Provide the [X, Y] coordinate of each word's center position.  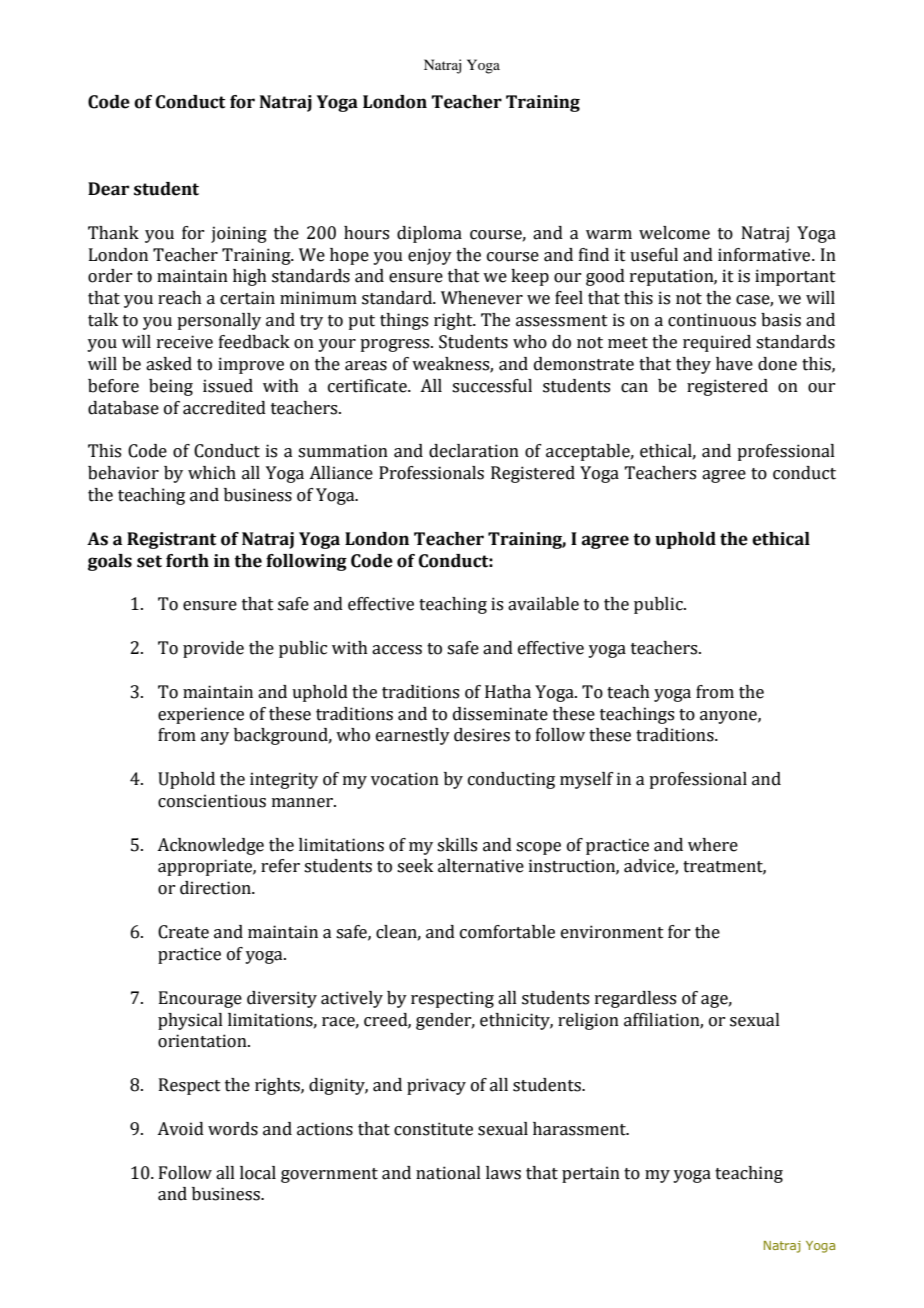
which [212, 473]
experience [201, 715]
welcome [674, 233]
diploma [429, 234]
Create [183, 932]
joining [239, 234]
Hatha [508, 692]
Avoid [180, 1129]
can [634, 388]
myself [587, 780]
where [713, 845]
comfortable [507, 932]
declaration [474, 451]
